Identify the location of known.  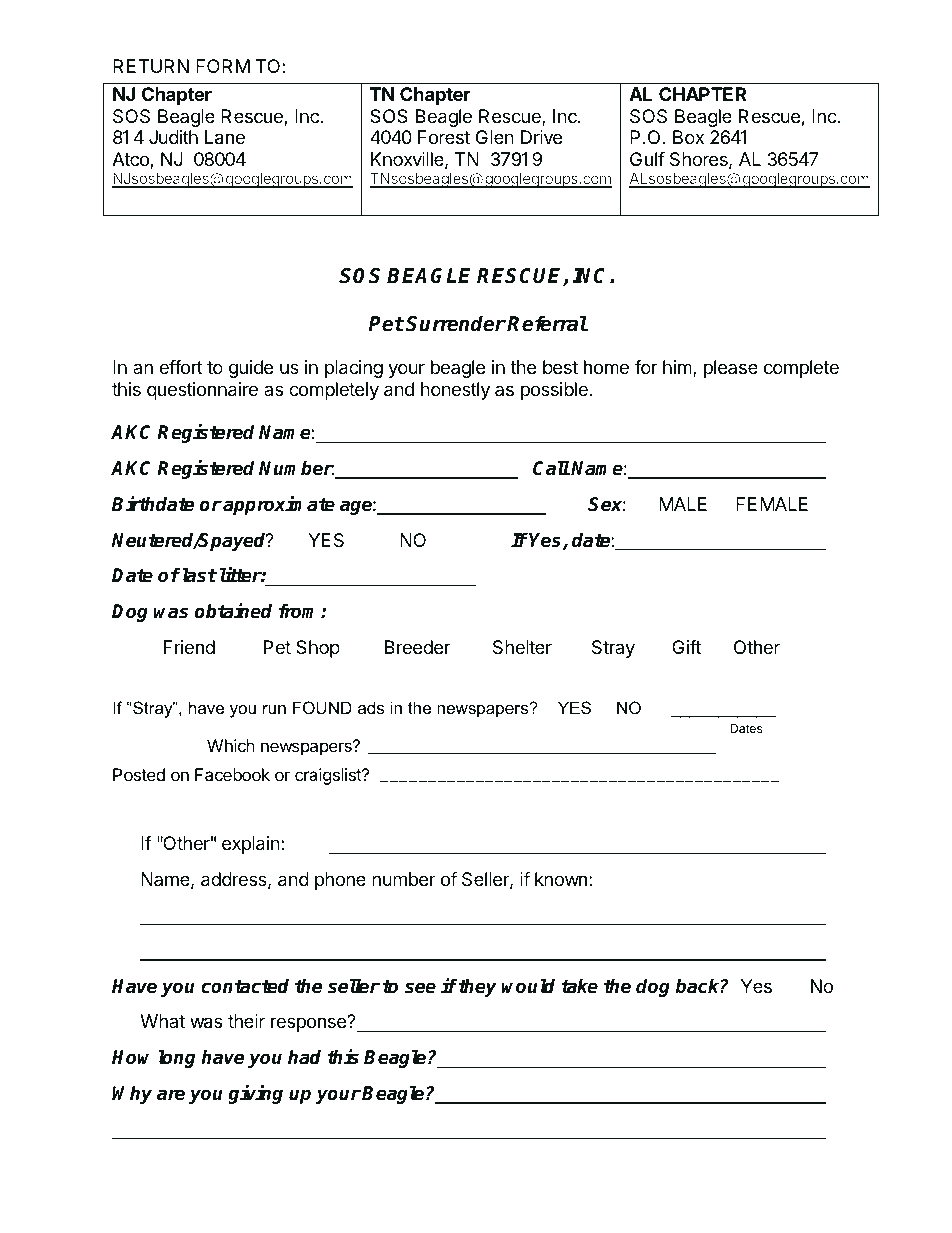
(561, 879).
